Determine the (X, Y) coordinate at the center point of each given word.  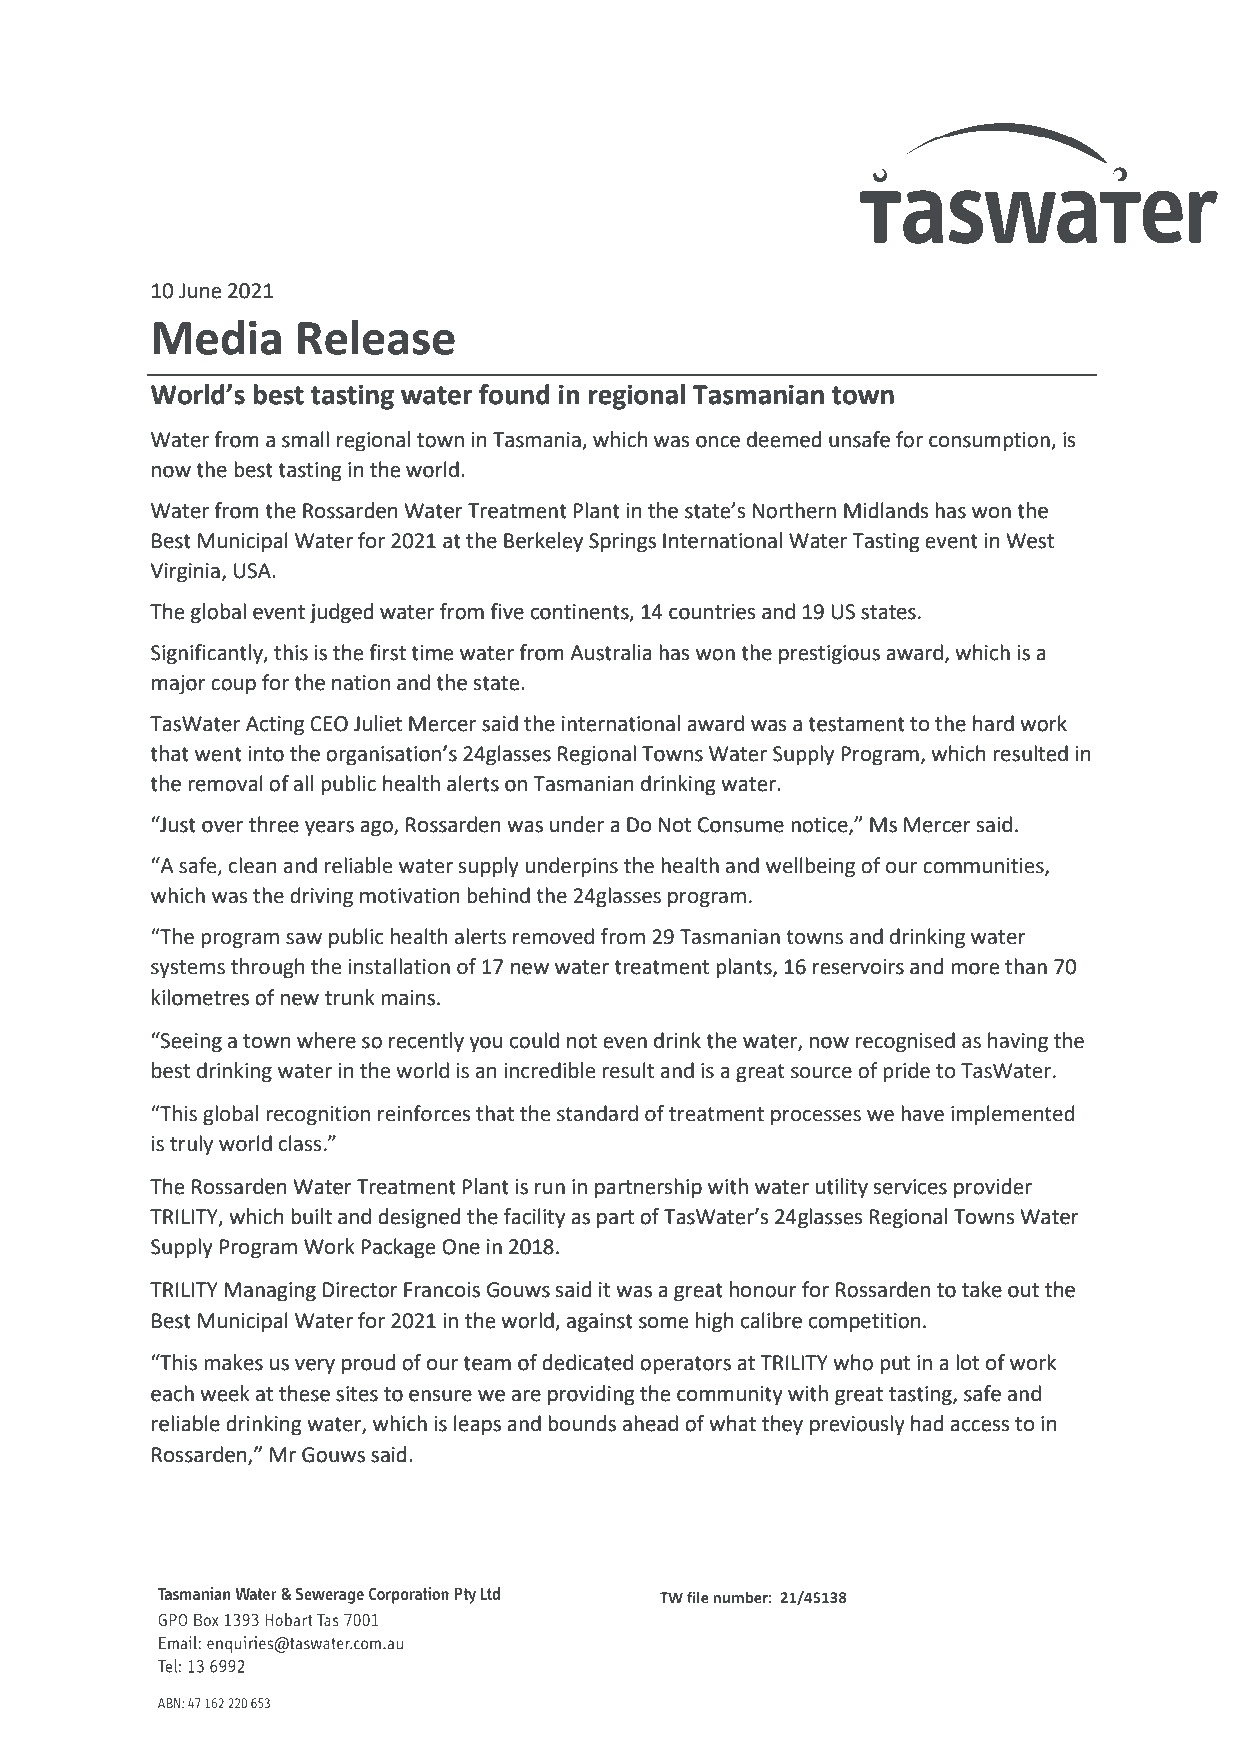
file (698, 1597)
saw (304, 939)
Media (217, 337)
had (927, 1423)
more (975, 969)
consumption (990, 442)
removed (553, 936)
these (304, 1393)
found (514, 394)
